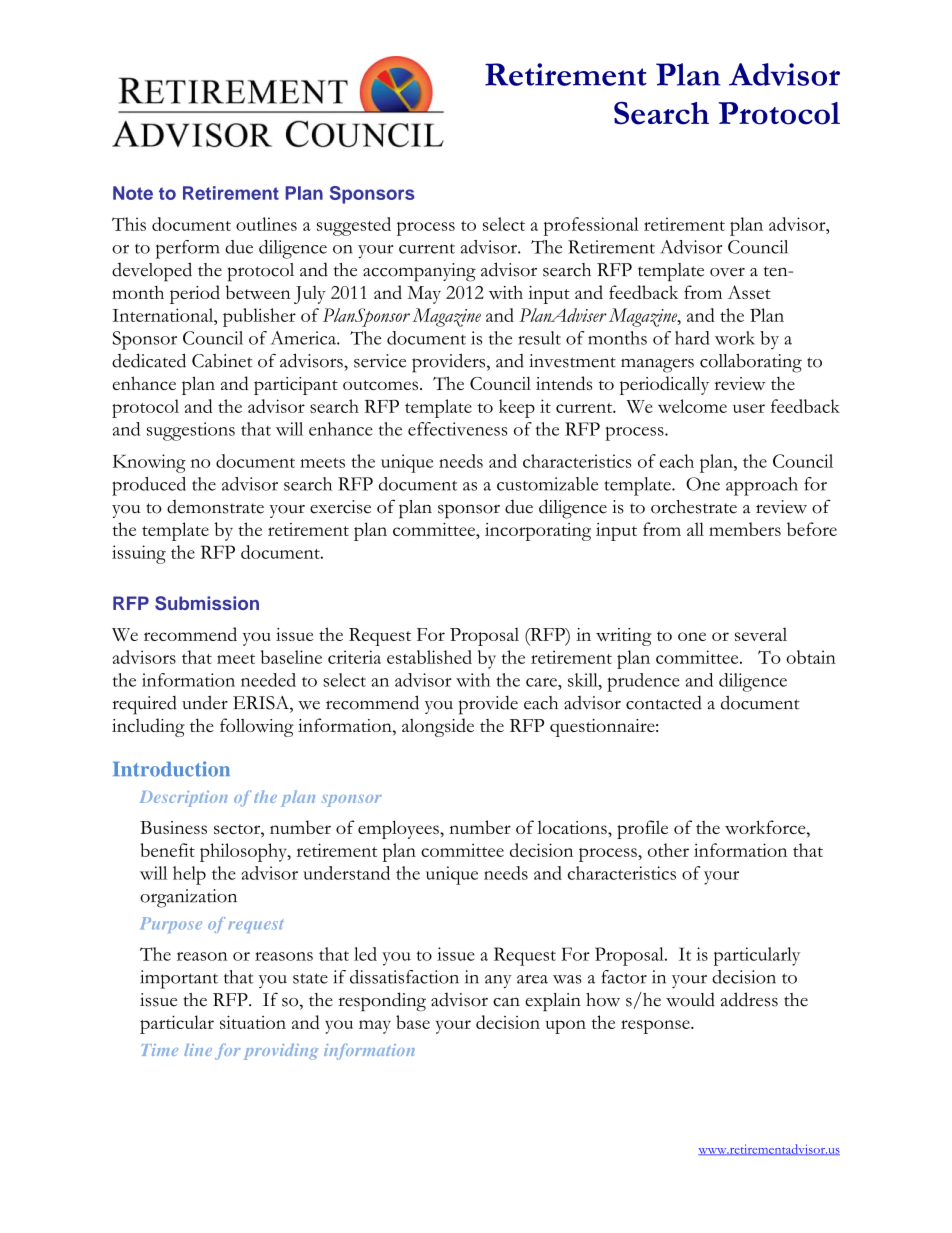  I want to click on contacted, so click(664, 703).
